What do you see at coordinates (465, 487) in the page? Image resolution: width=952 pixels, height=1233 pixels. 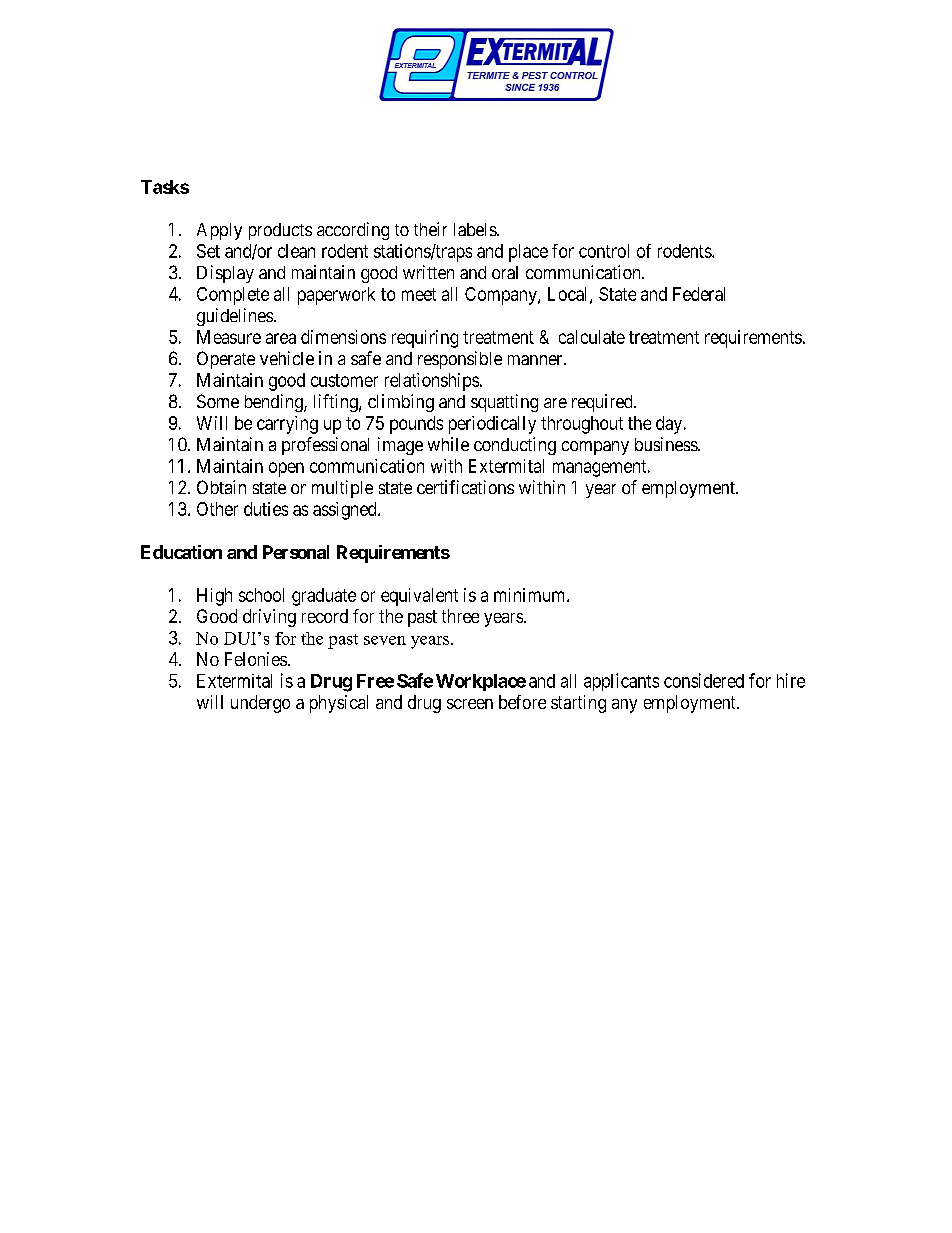 I see `certifications` at bounding box center [465, 487].
